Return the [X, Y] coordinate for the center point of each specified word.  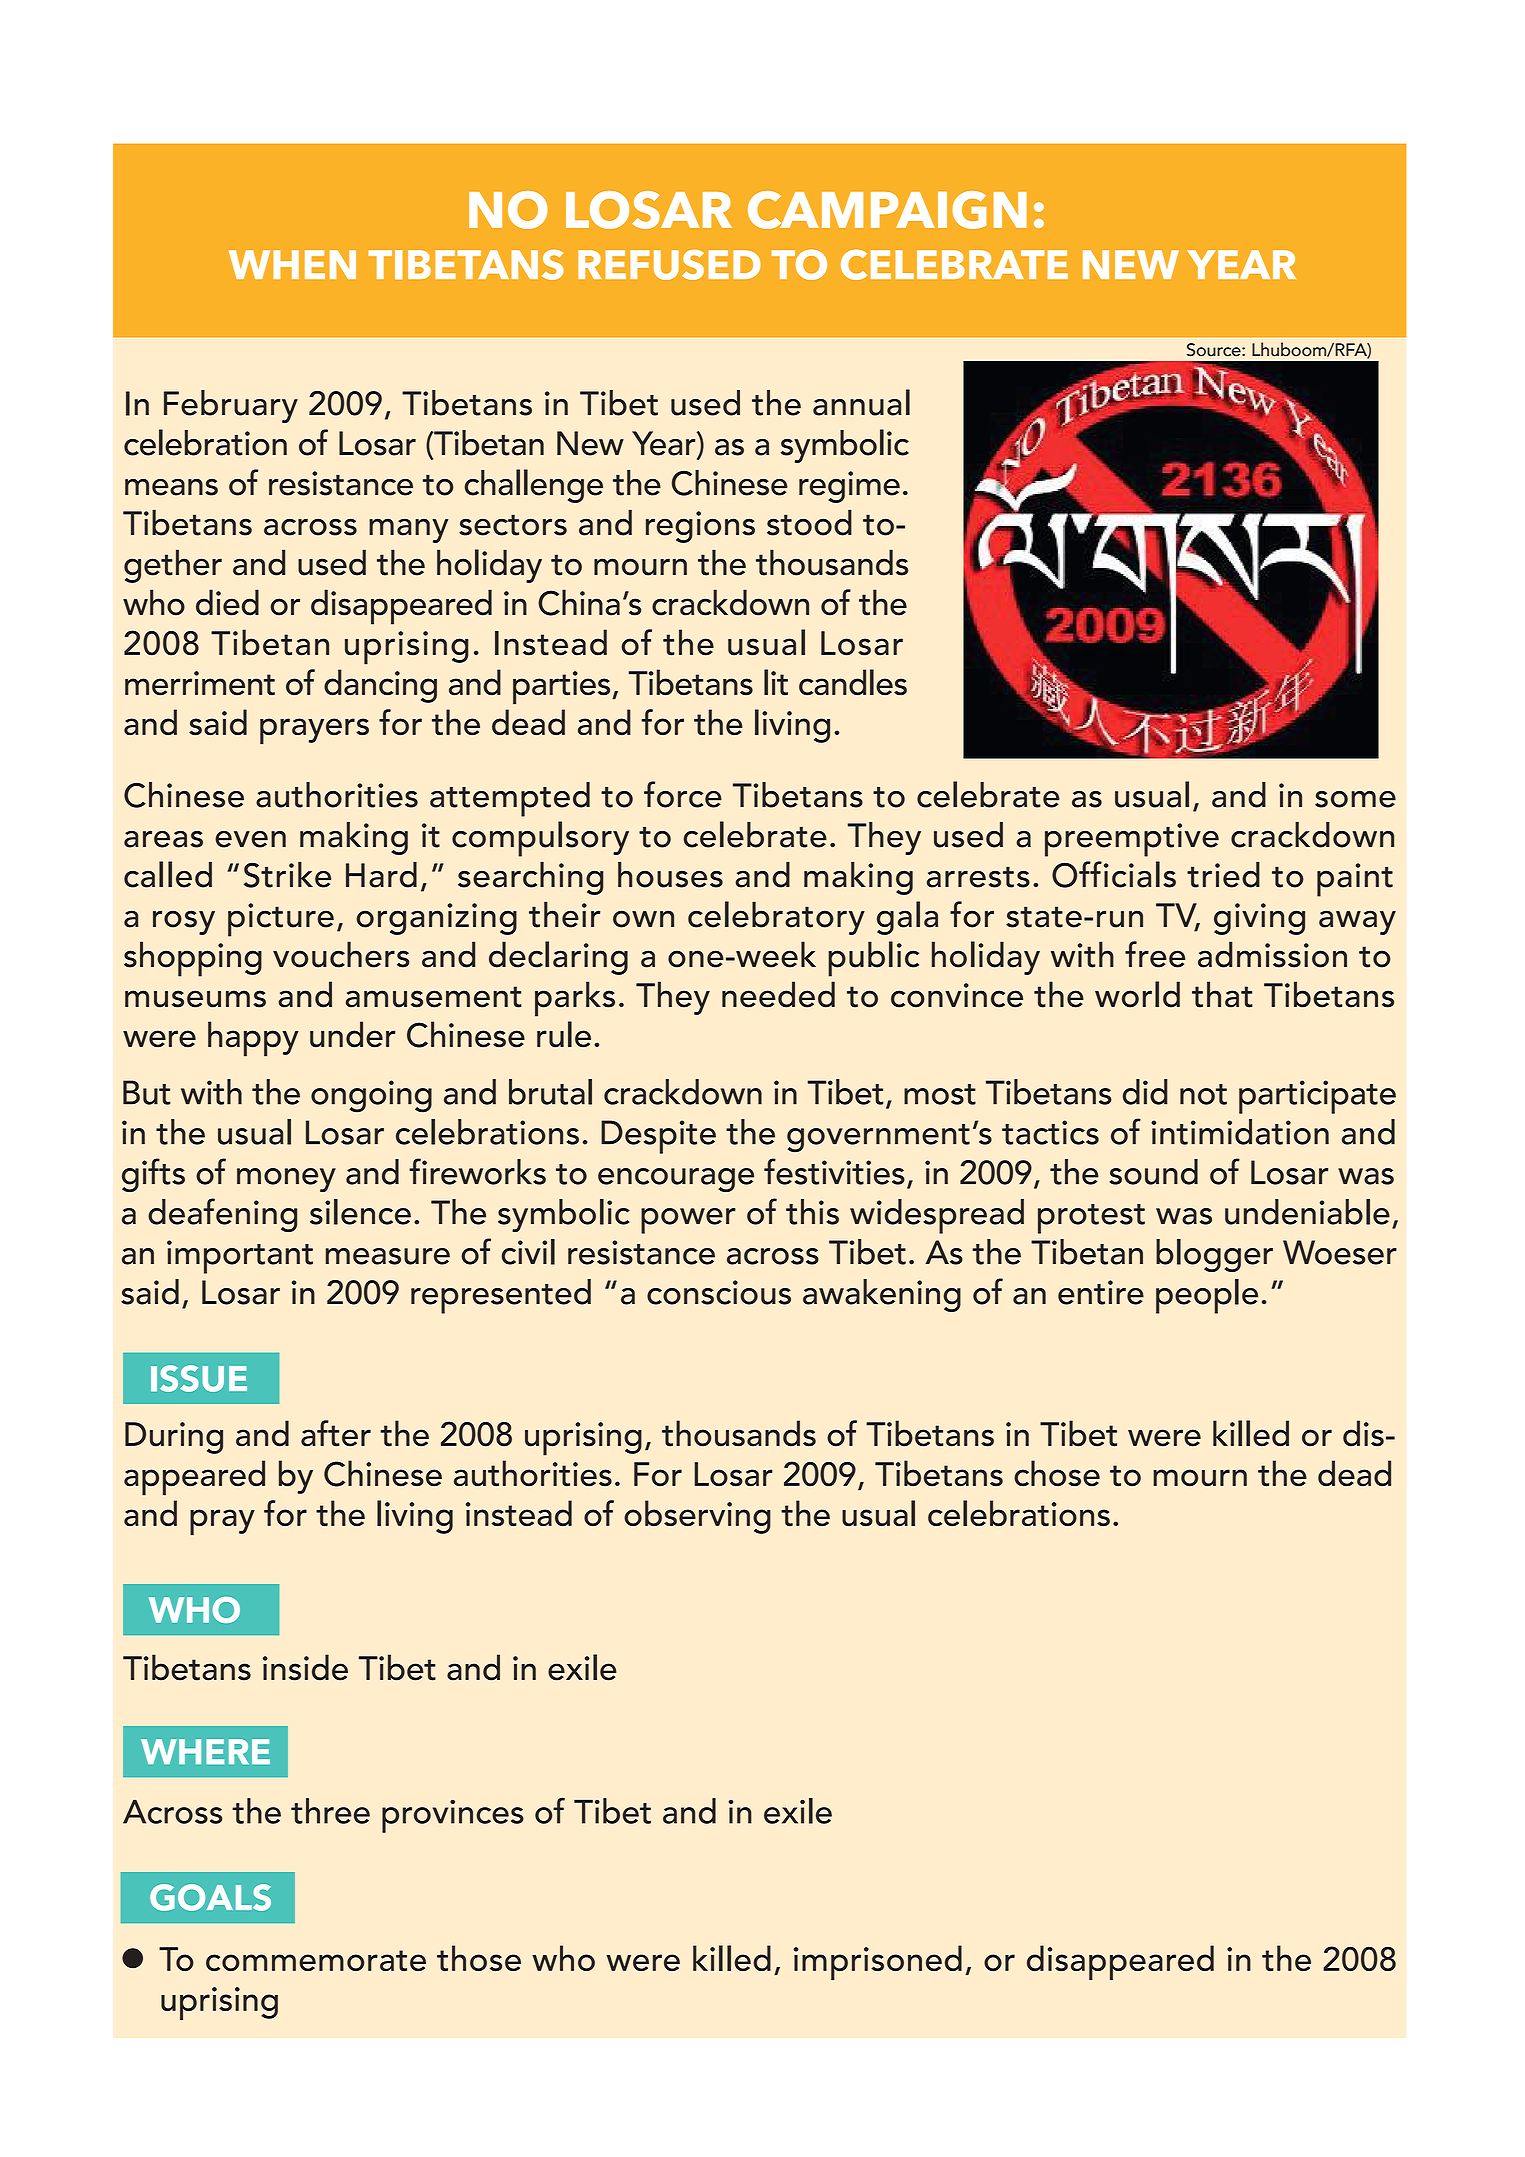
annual [861, 402]
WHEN [292, 264]
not [1203, 1094]
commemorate [316, 1960]
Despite [658, 1137]
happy [253, 1039]
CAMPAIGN [887, 210]
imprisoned [878, 1962]
